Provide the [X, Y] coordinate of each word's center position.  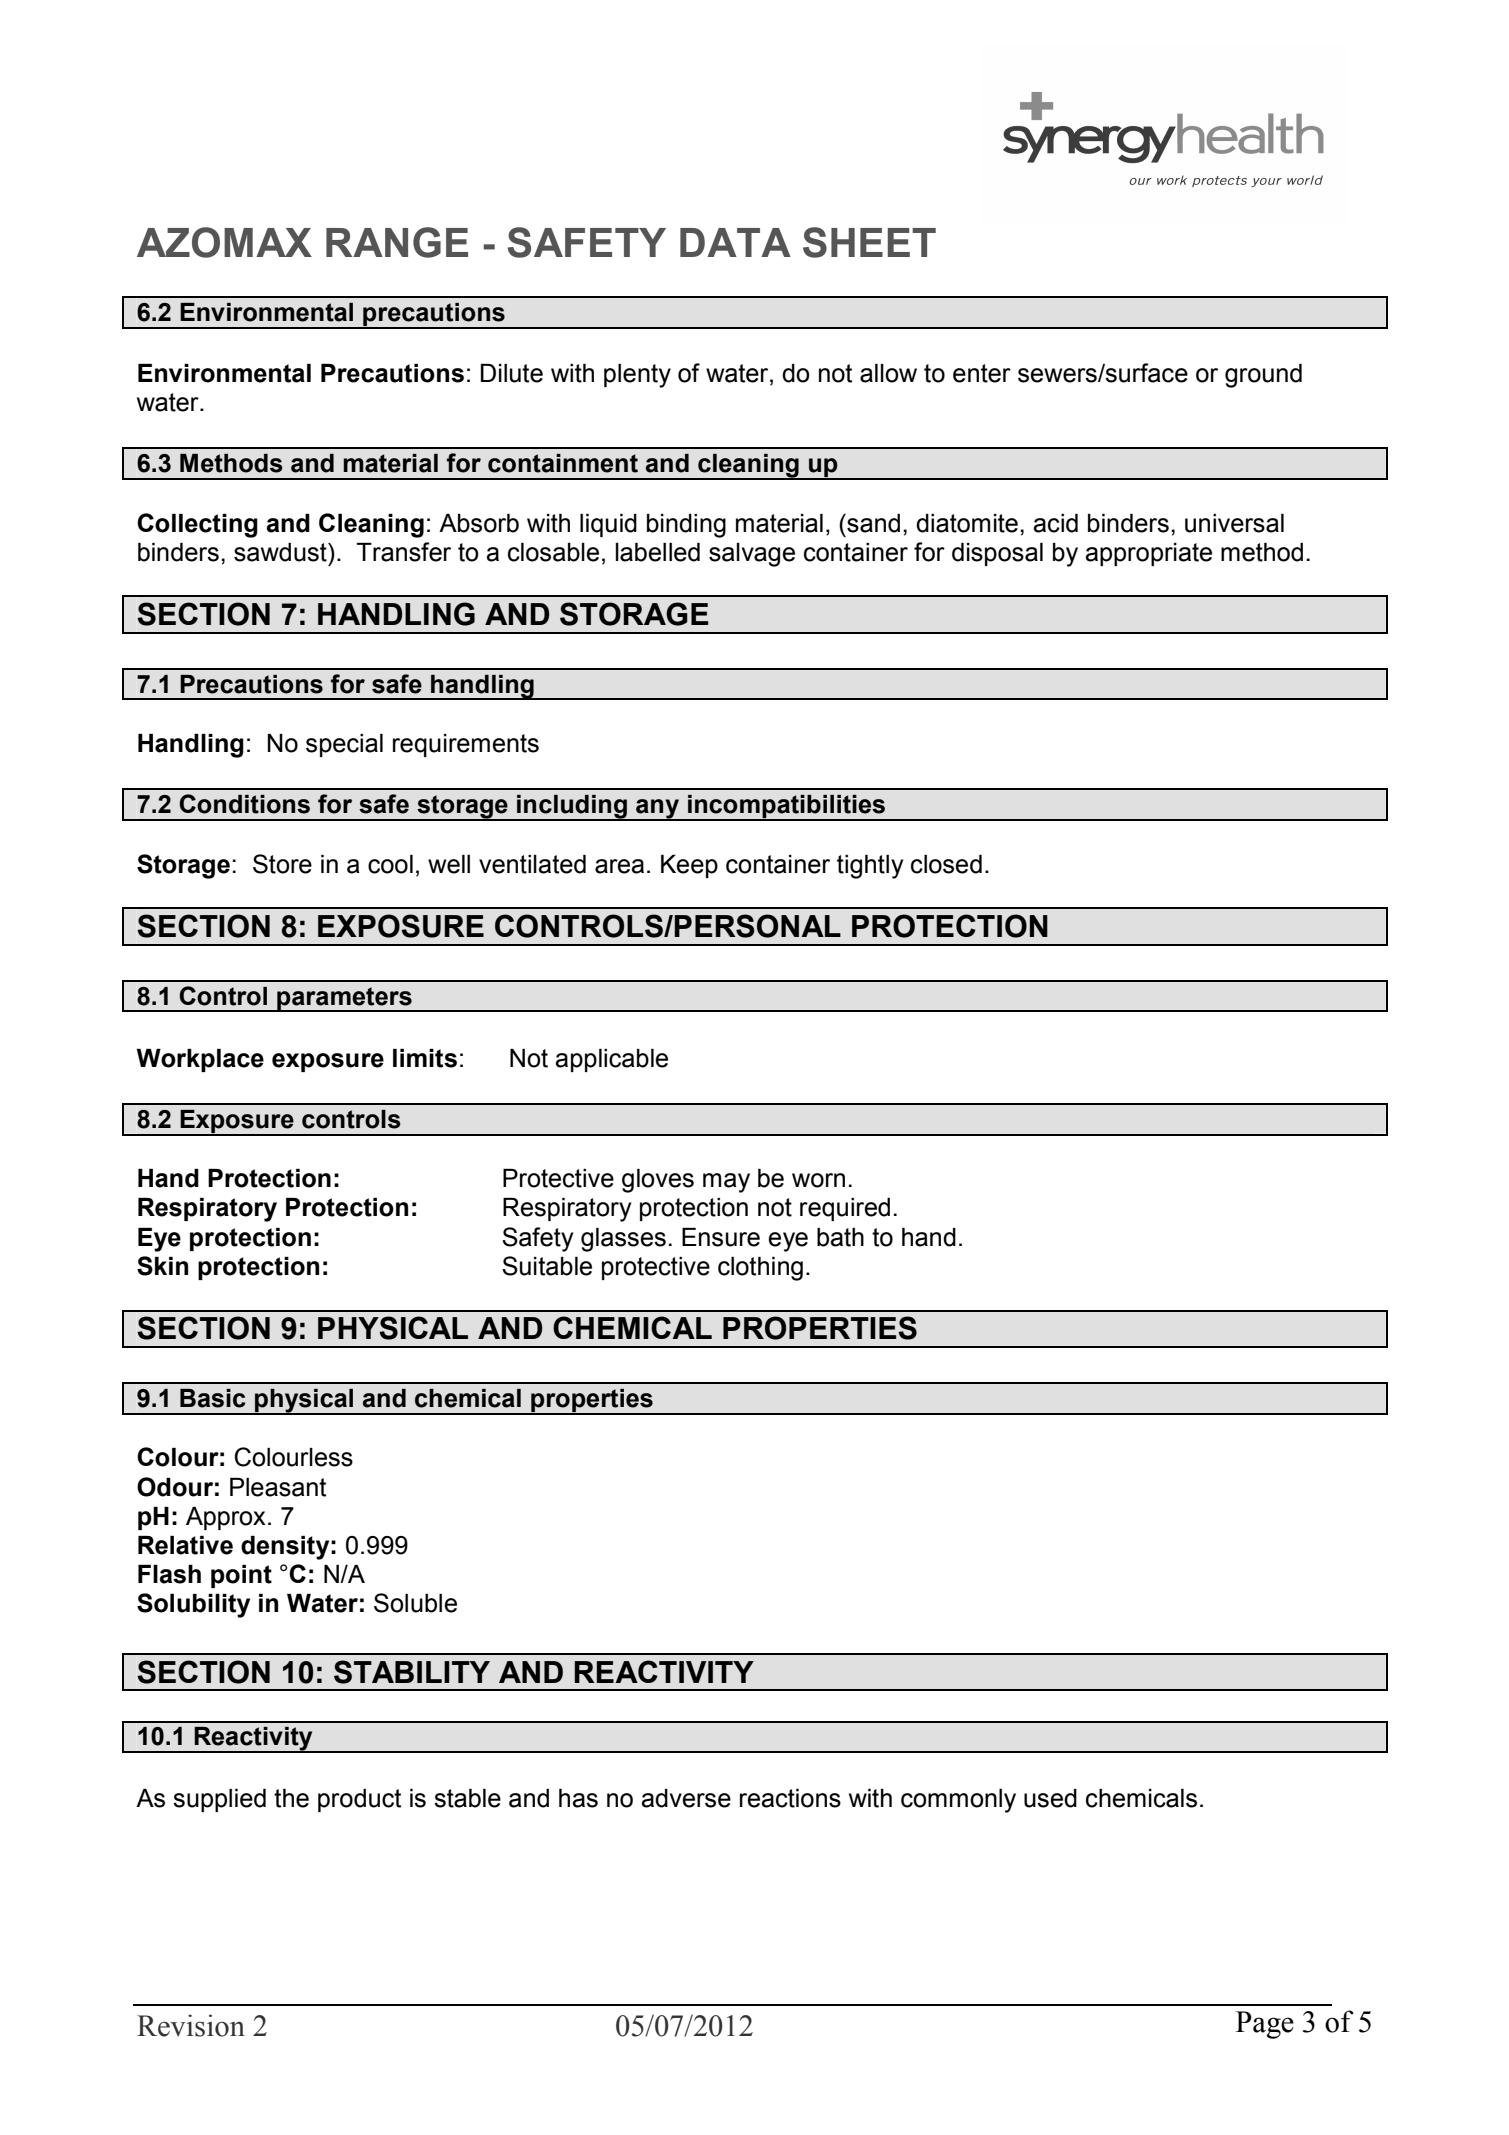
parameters [344, 999]
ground [1263, 376]
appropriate [1149, 554]
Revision [191, 2025]
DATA [735, 242]
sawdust [281, 552]
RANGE [397, 242]
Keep [689, 866]
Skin [162, 1266]
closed [946, 864]
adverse [686, 1798]
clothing [760, 1269]
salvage [752, 555]
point [241, 1576]
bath [840, 1237]
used [1050, 1798]
